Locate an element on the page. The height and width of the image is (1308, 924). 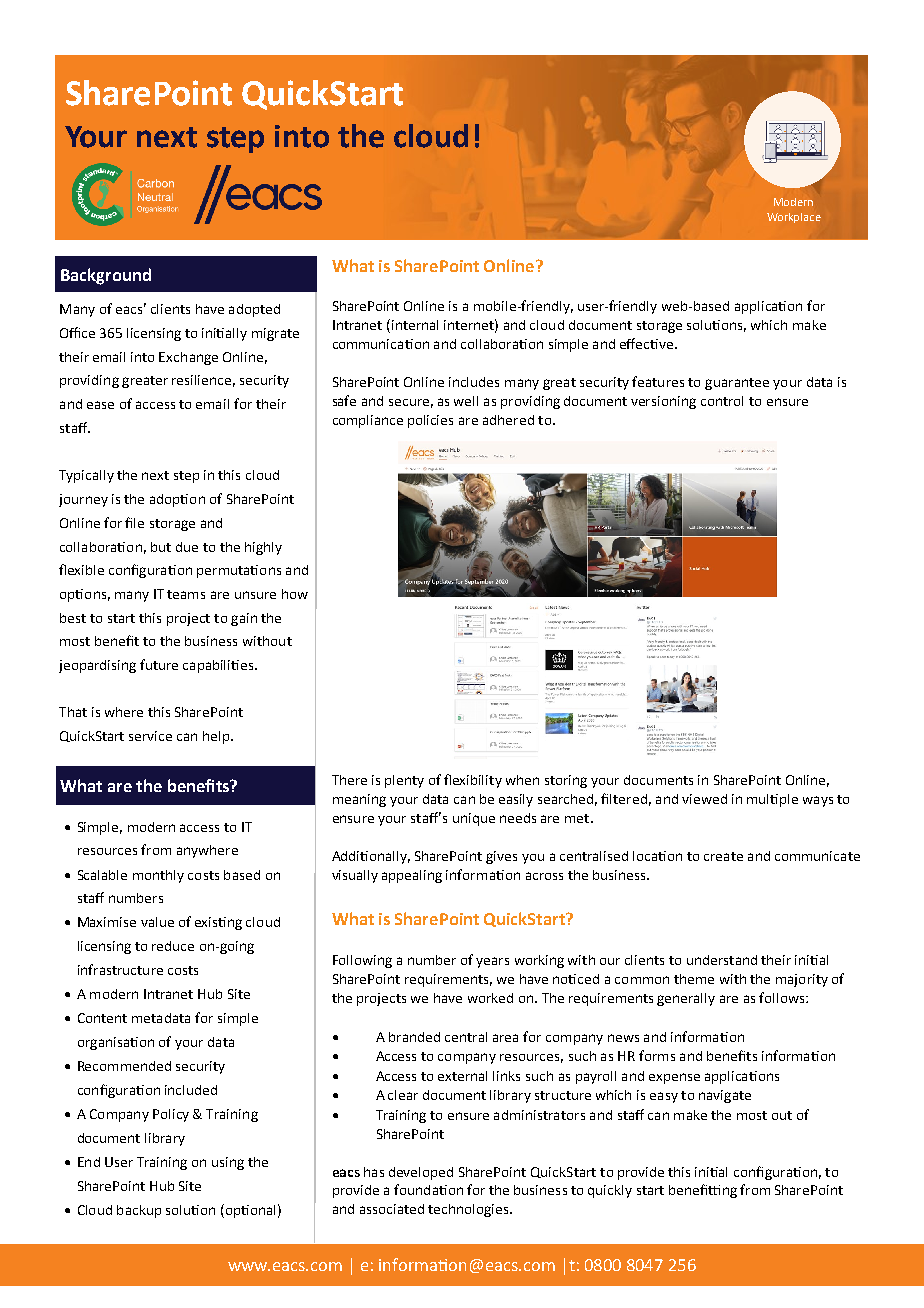
control is located at coordinates (722, 401).
